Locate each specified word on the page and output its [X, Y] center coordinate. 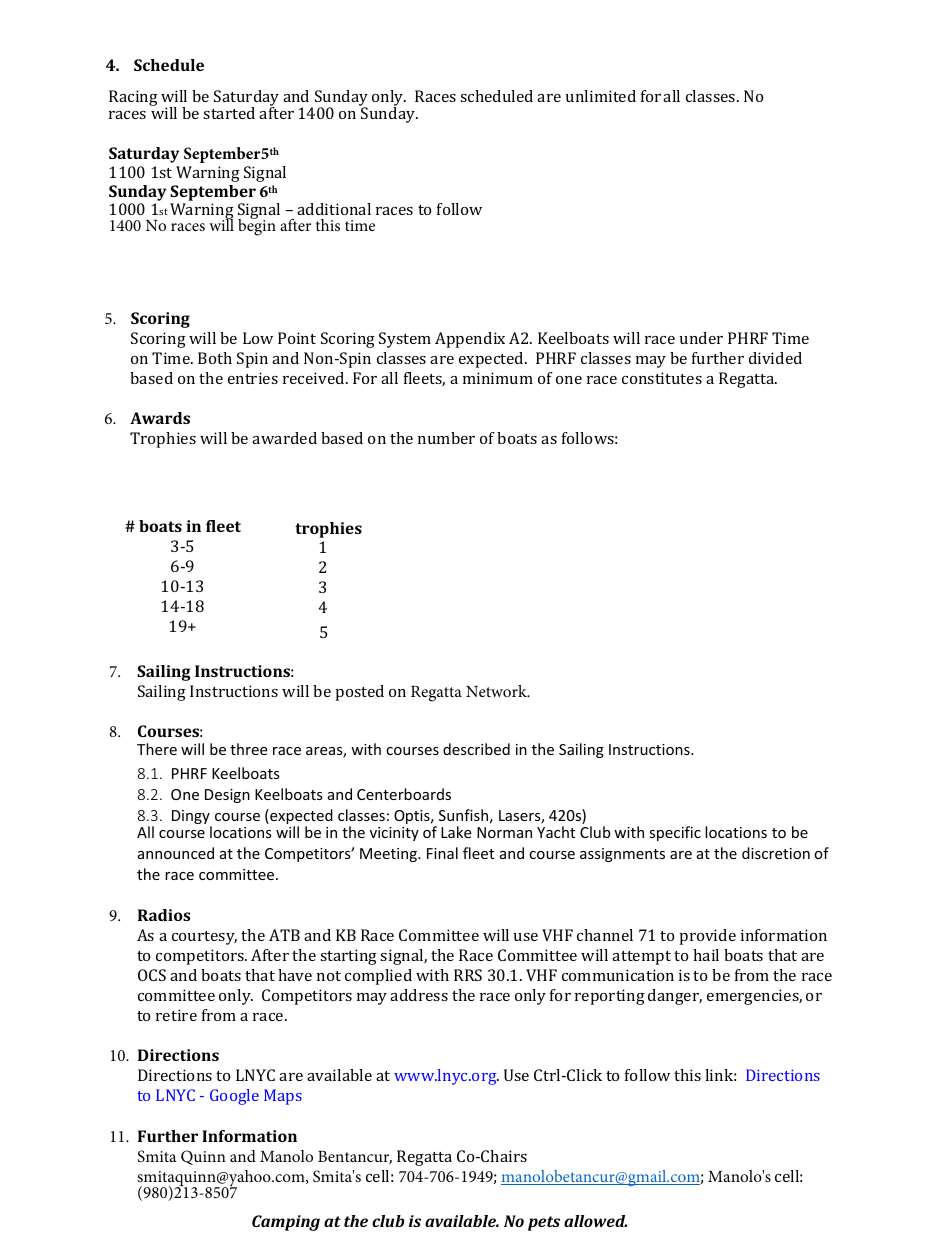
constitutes [662, 378]
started [229, 113]
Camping [286, 1223]
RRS [468, 975]
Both [215, 358]
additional [334, 209]
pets [544, 1223]
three [248, 749]
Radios [164, 915]
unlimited [601, 96]
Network [497, 691]
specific [675, 833]
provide [708, 937]
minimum [498, 378]
